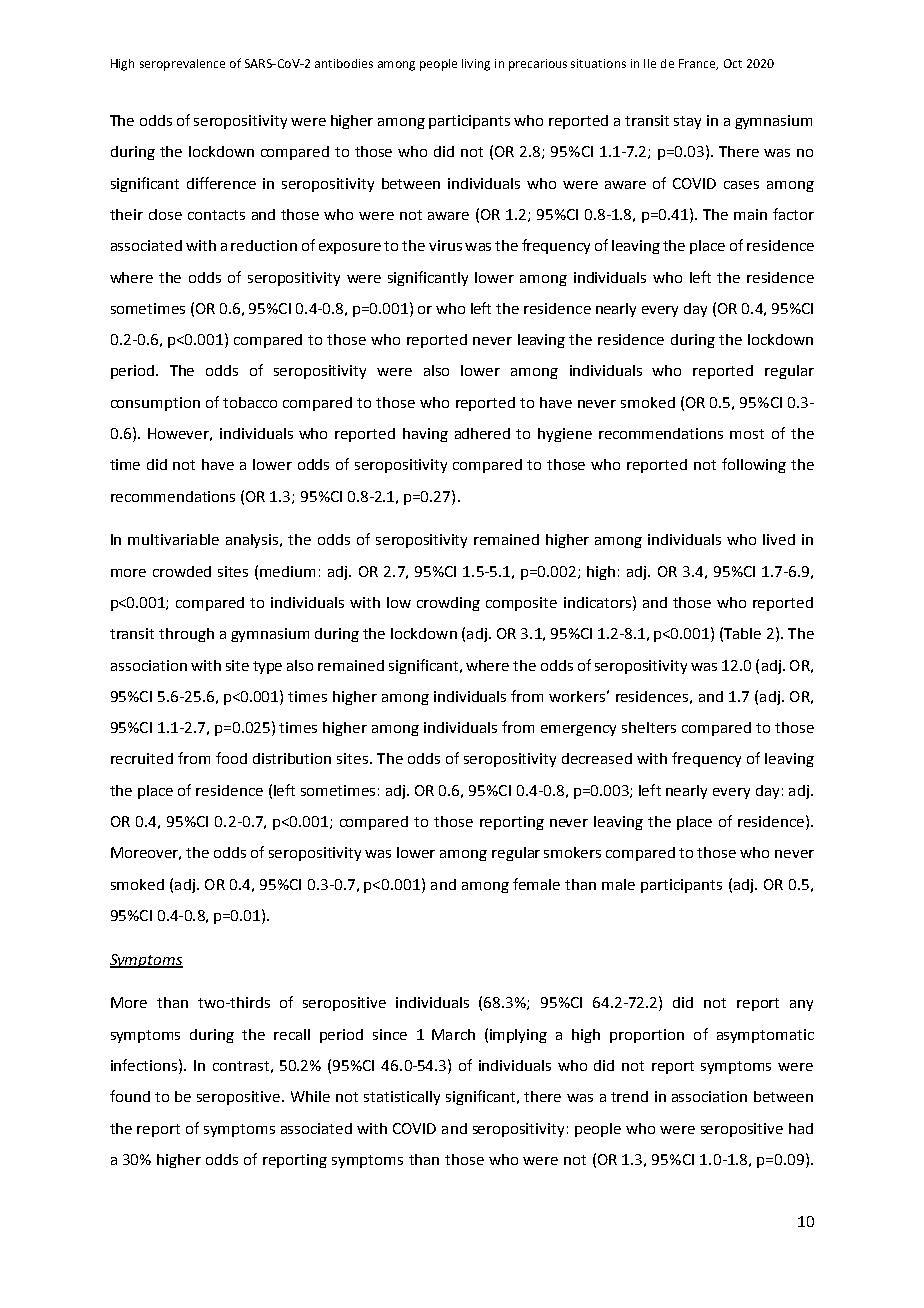 The height and width of the screenshot is (1308, 924). What do you see at coordinates (221, 183) in the screenshot?
I see `difference` at bounding box center [221, 183].
